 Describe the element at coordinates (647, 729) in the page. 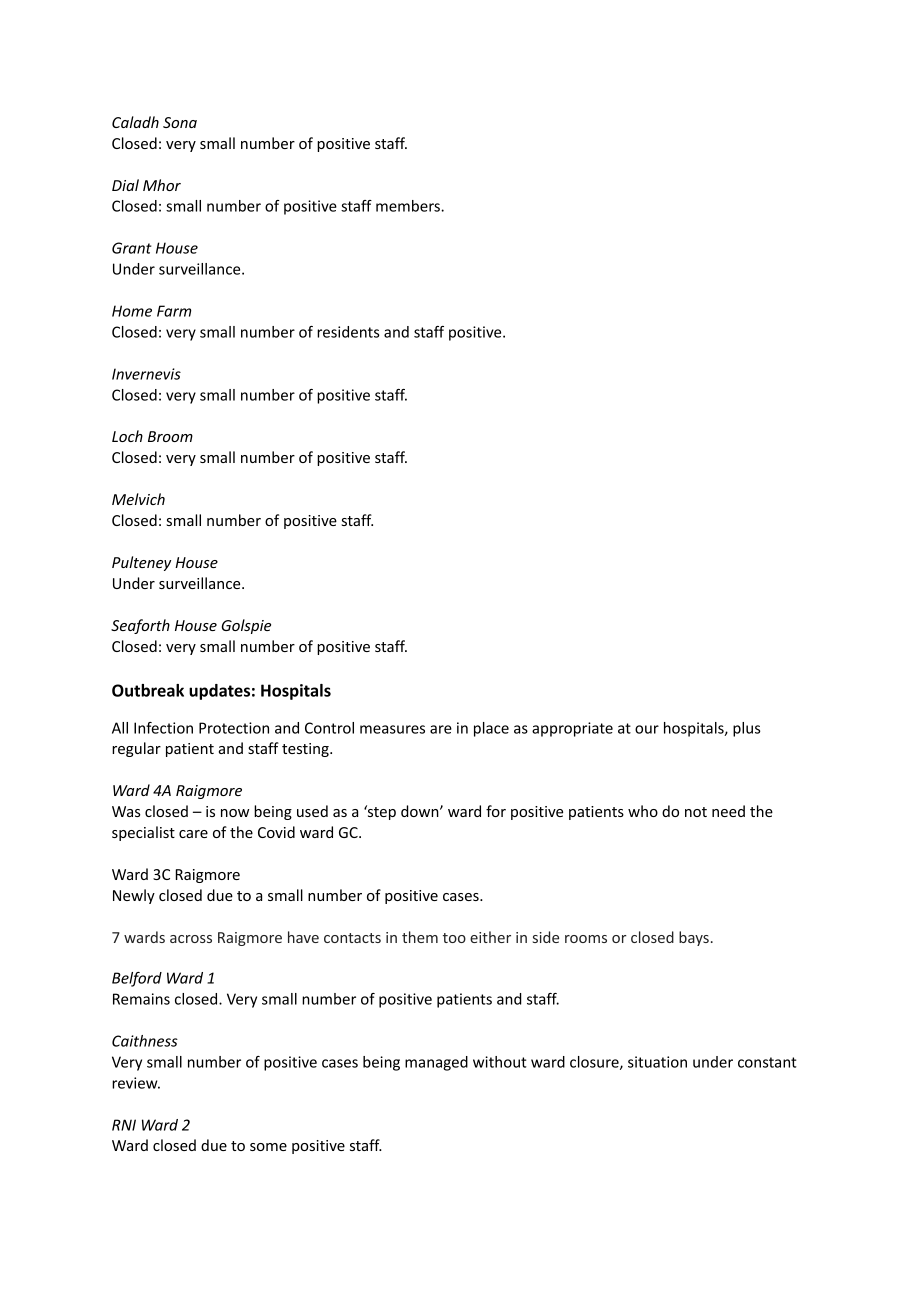

I see `our` at that location.
